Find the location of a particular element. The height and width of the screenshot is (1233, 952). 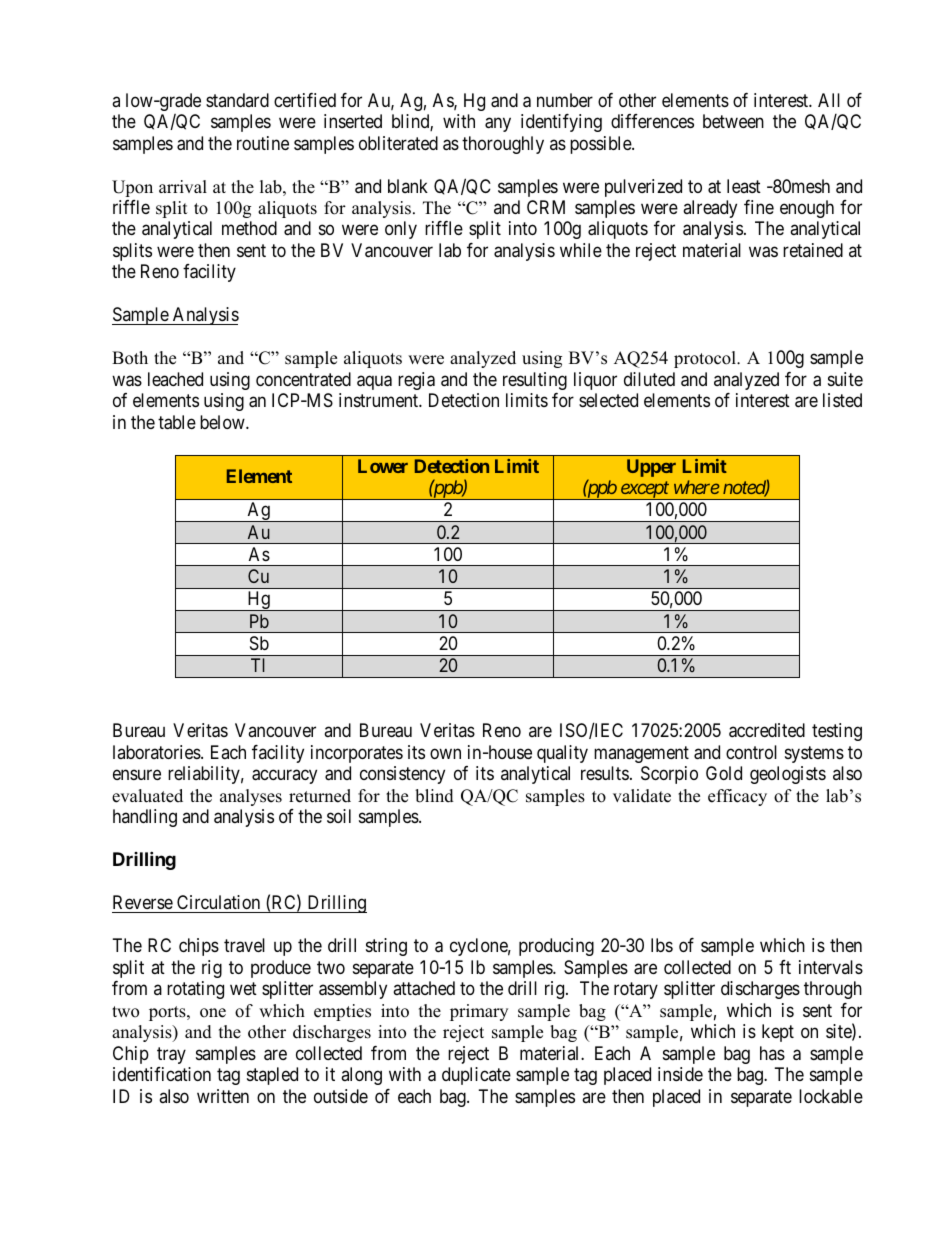

laboratories is located at coordinates (157, 752).
